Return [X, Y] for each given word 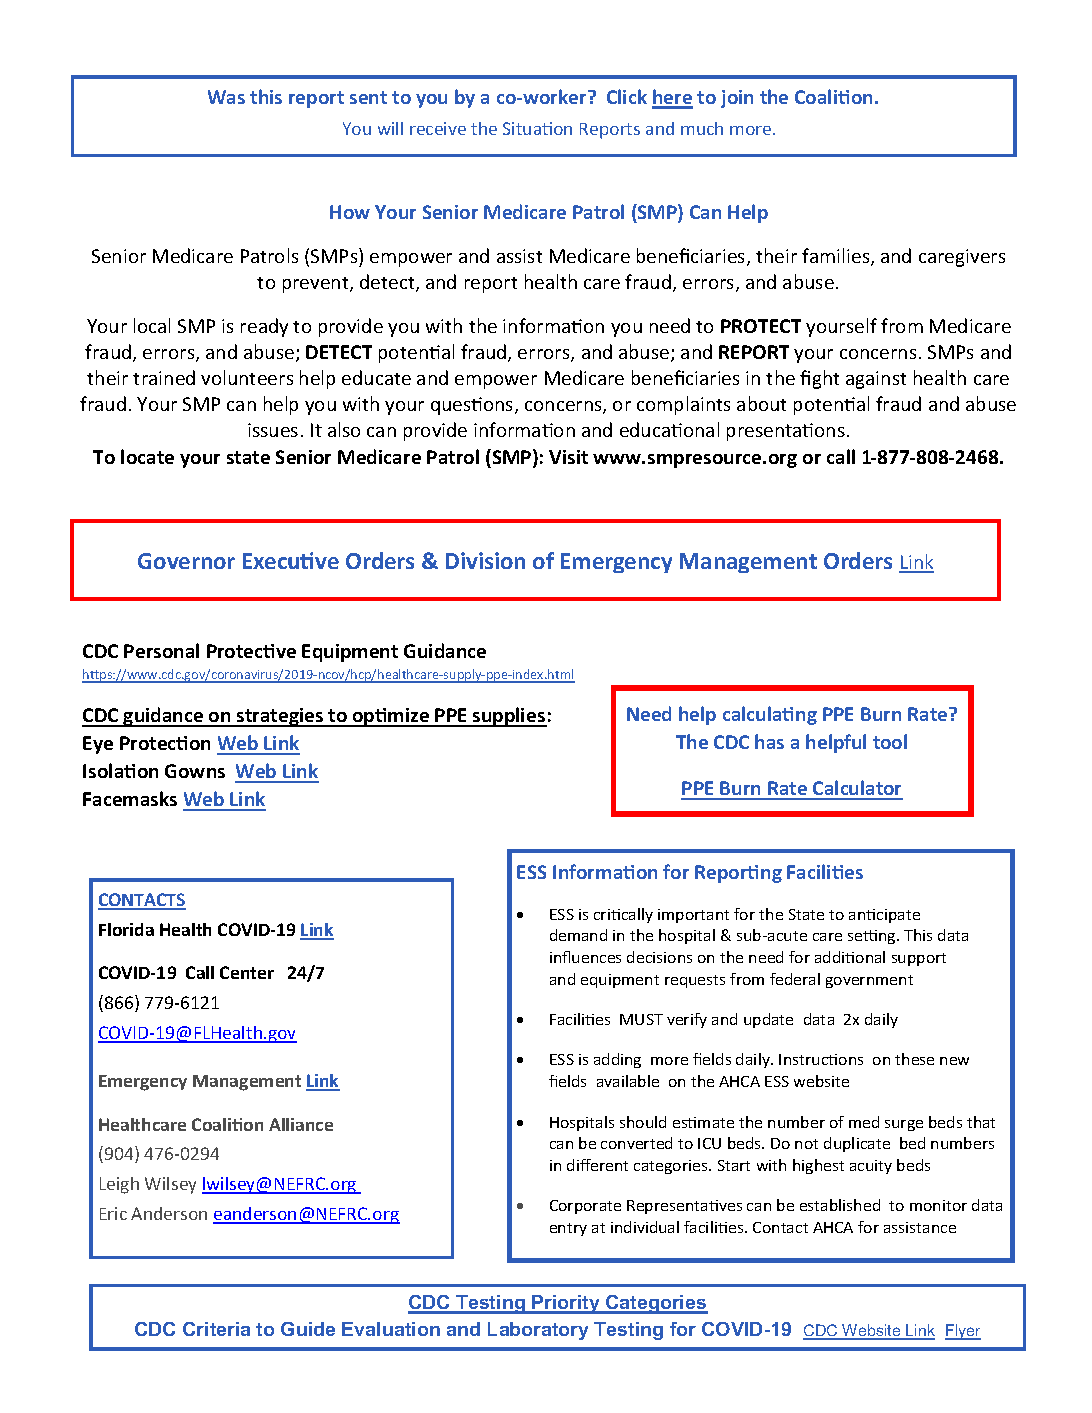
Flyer [963, 1332]
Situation [537, 128]
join [737, 99]
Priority [567, 1304]
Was [226, 97]
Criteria [216, 1329]
